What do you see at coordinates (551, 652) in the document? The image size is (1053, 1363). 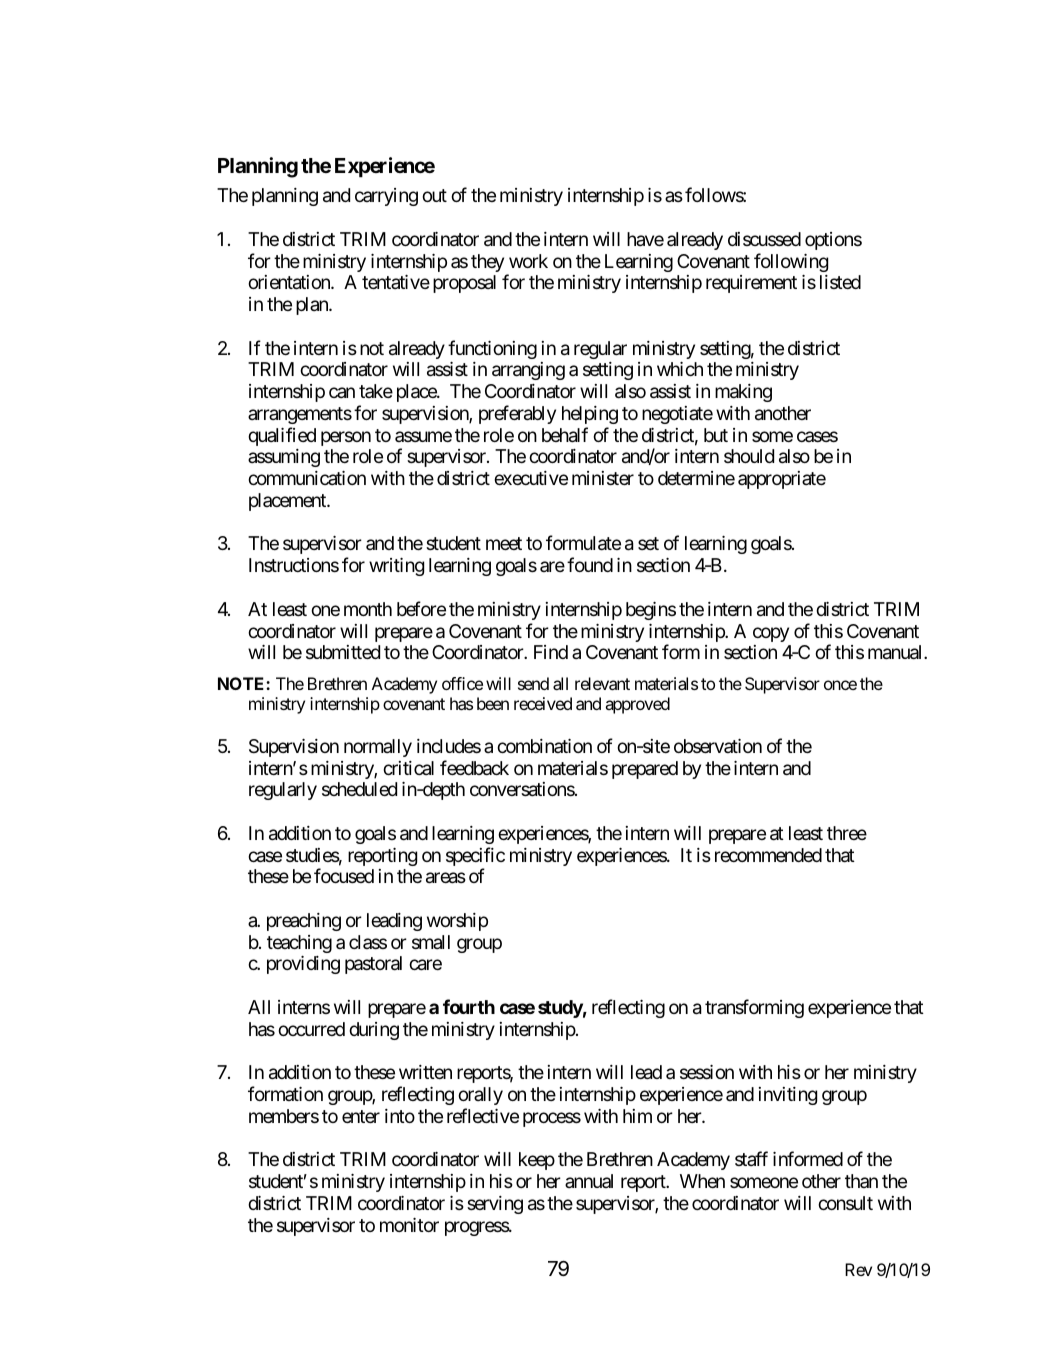 I see `Find` at bounding box center [551, 652].
